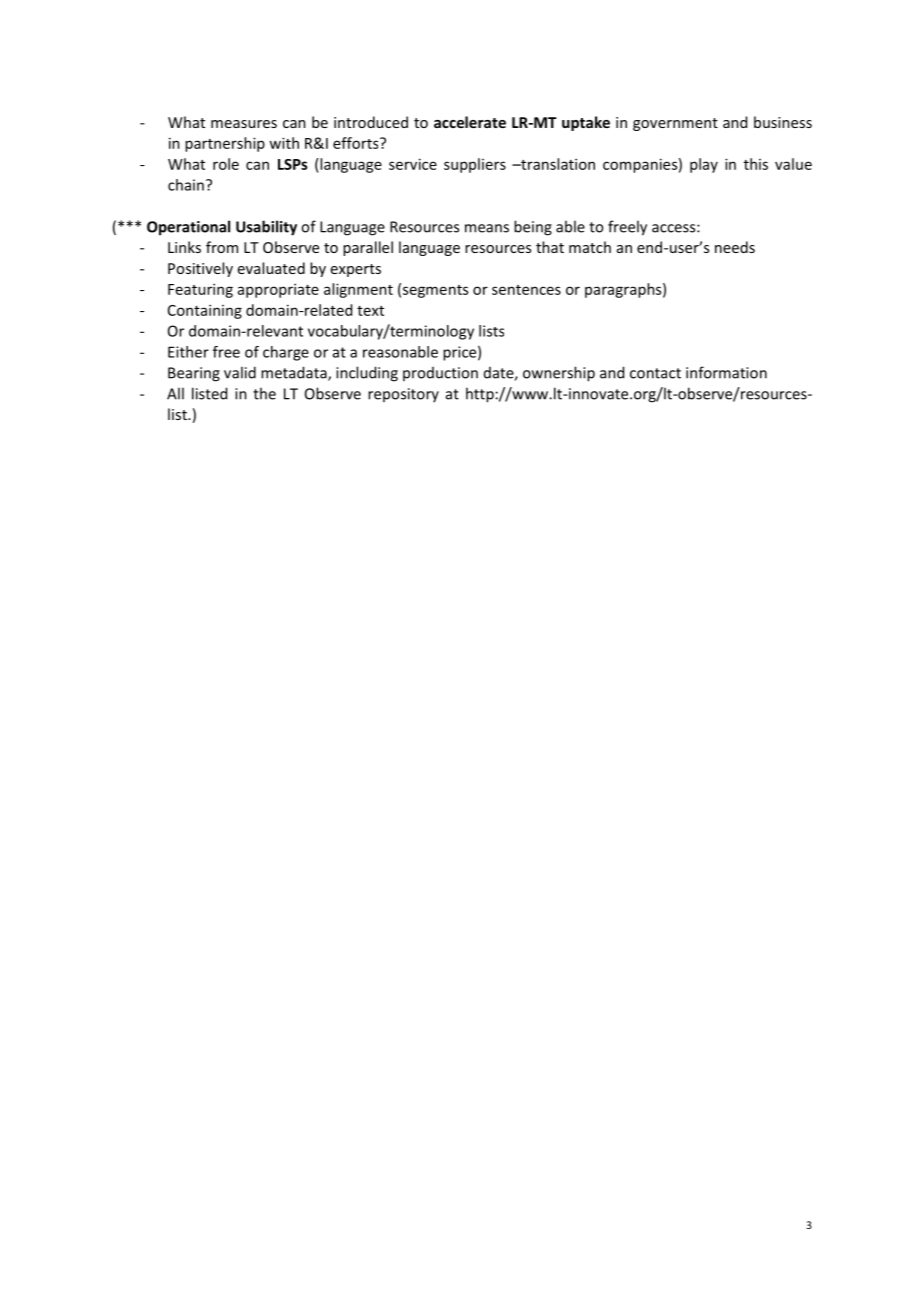 The width and height of the screenshot is (924, 1308). What do you see at coordinates (487, 228) in the screenshot?
I see `means` at bounding box center [487, 228].
